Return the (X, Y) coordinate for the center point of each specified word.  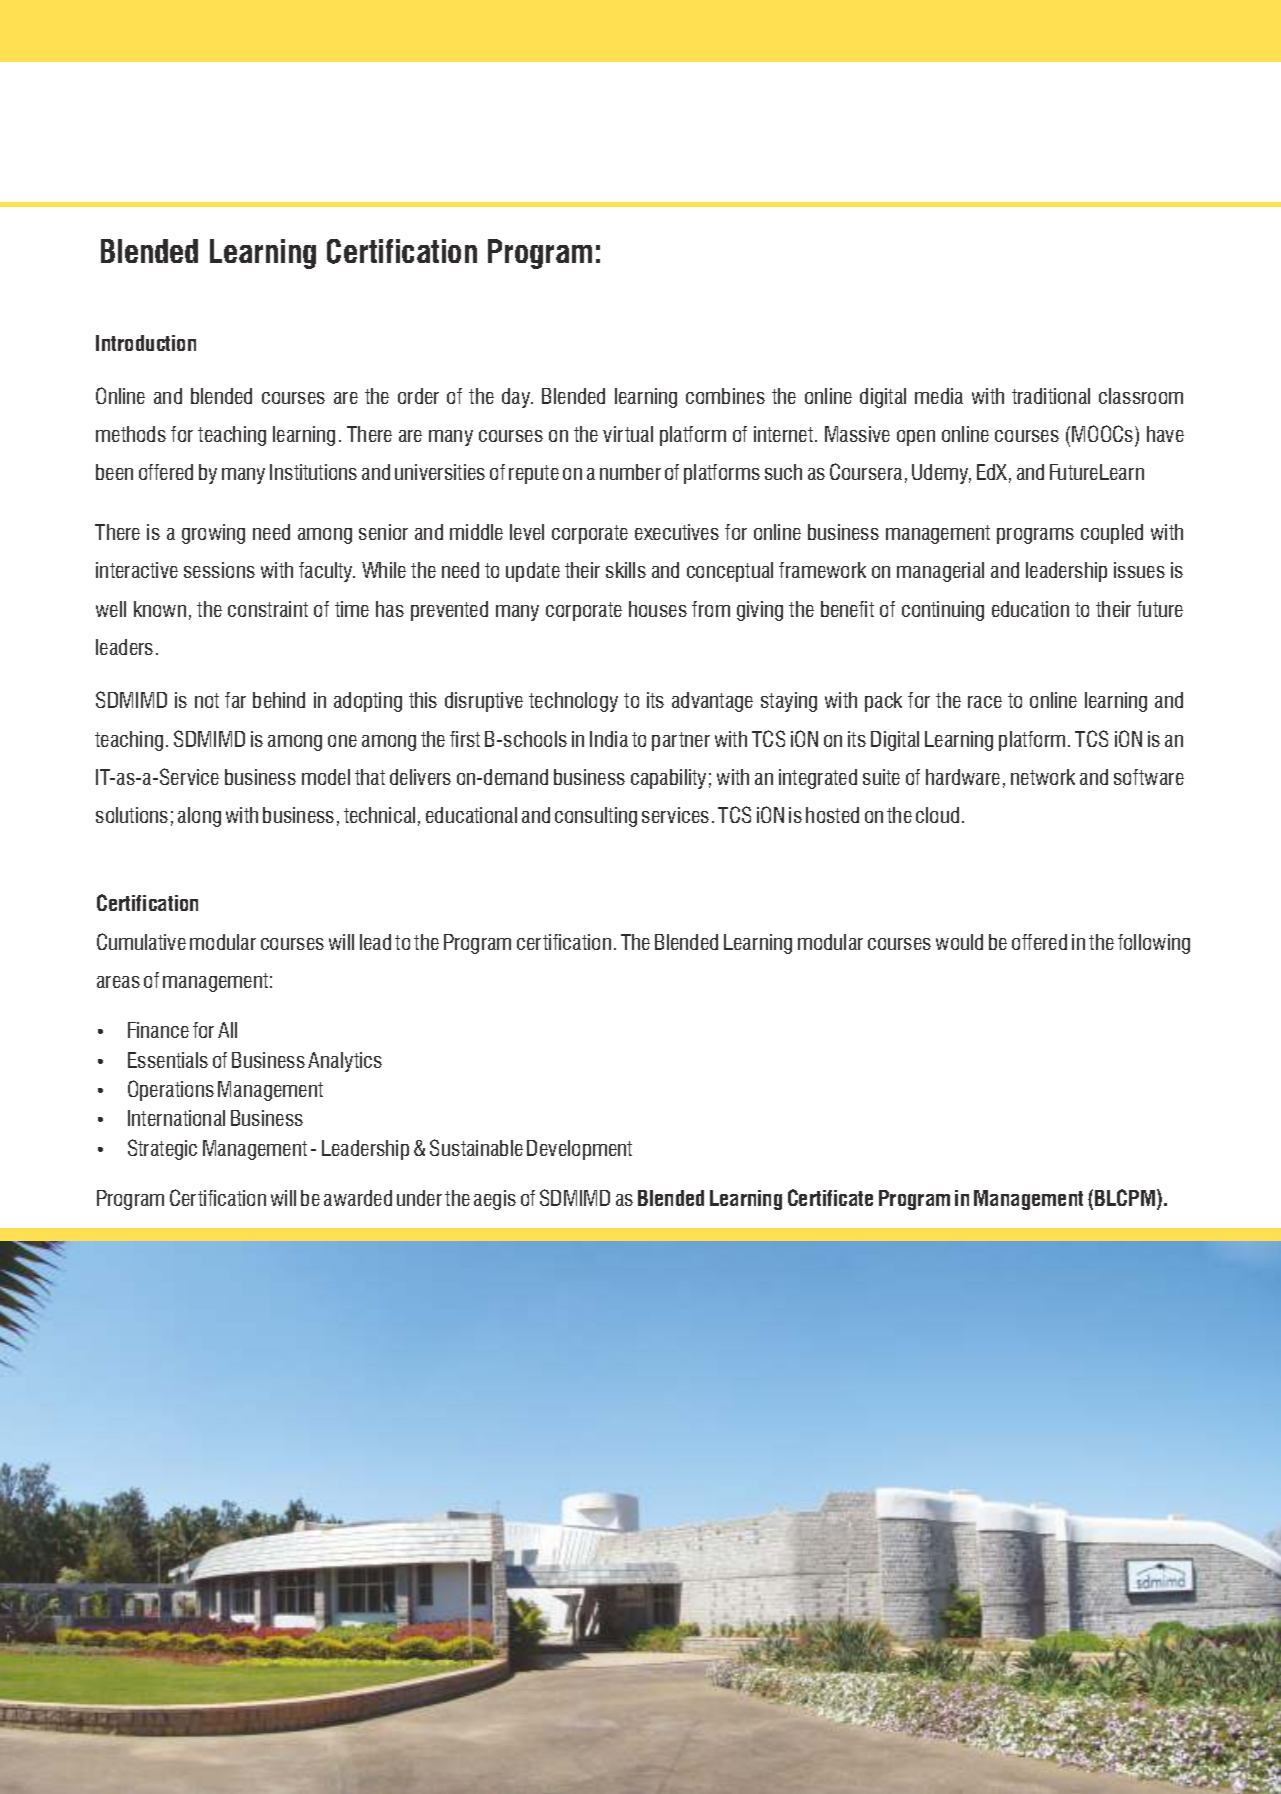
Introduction (146, 343)
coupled (1112, 534)
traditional (1051, 396)
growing (213, 534)
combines (725, 396)
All (227, 1030)
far (235, 700)
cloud (937, 815)
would (959, 942)
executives (677, 532)
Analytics (345, 1062)
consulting (596, 817)
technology (573, 702)
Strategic (162, 1149)
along (199, 817)
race (985, 702)
